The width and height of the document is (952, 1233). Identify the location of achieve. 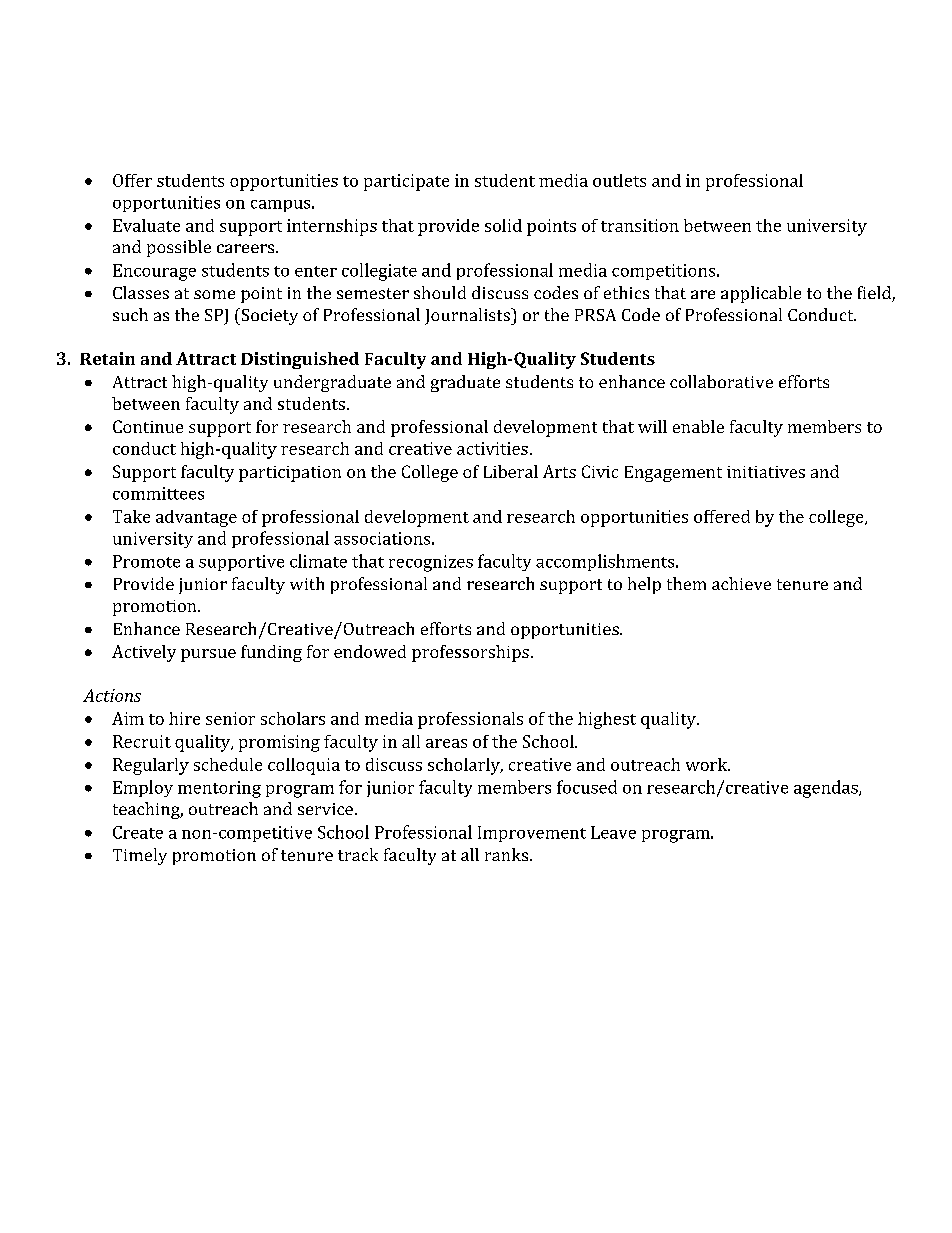
(741, 583).
